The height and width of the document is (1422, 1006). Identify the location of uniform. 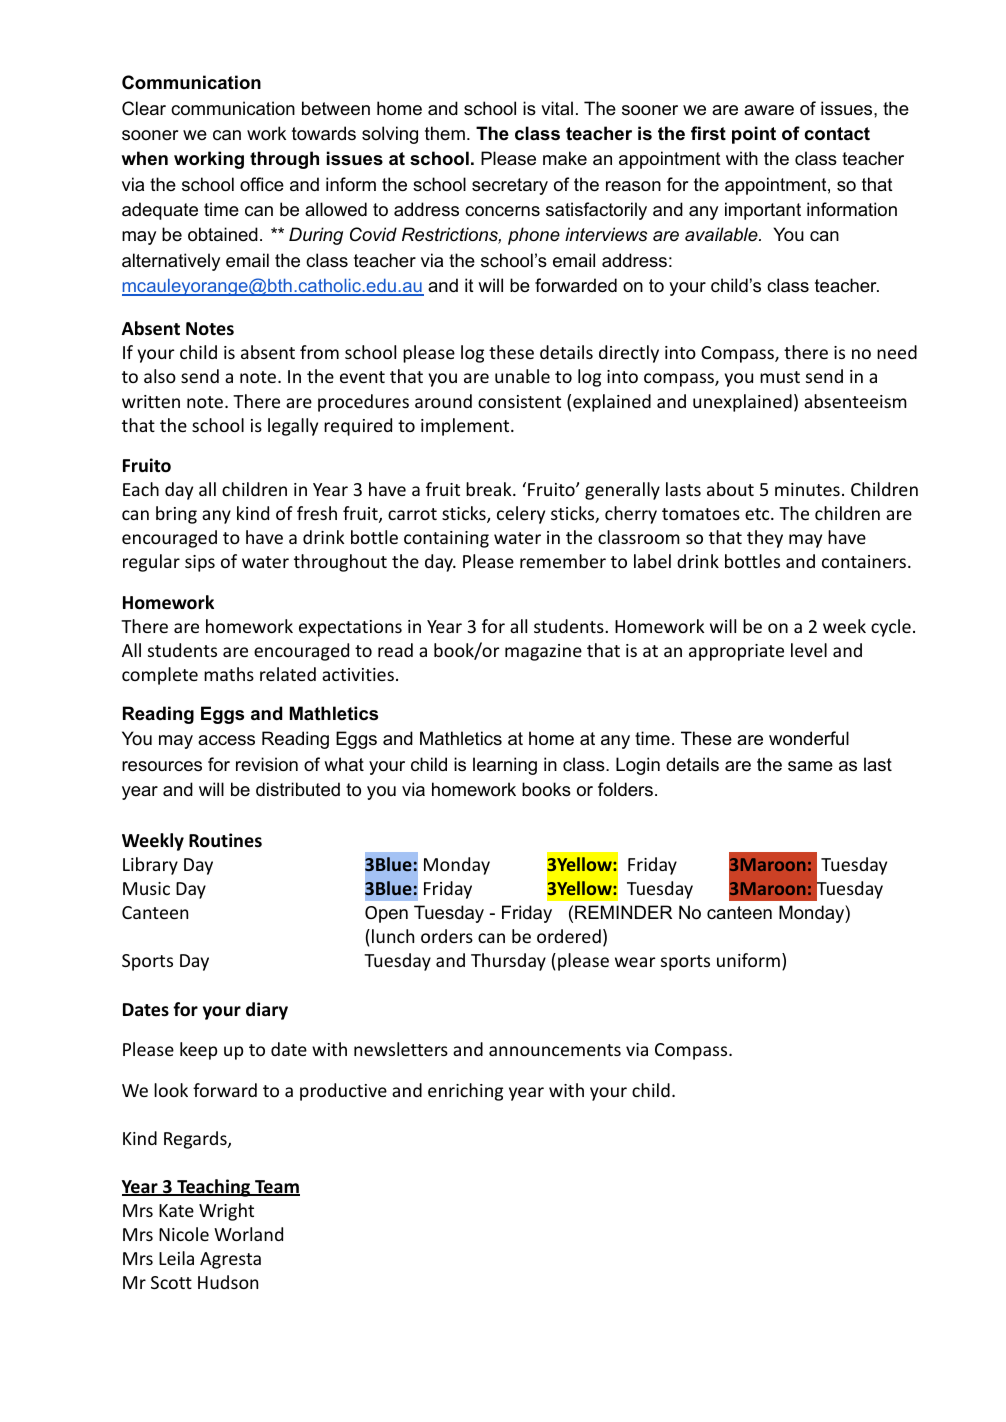
(748, 960).
